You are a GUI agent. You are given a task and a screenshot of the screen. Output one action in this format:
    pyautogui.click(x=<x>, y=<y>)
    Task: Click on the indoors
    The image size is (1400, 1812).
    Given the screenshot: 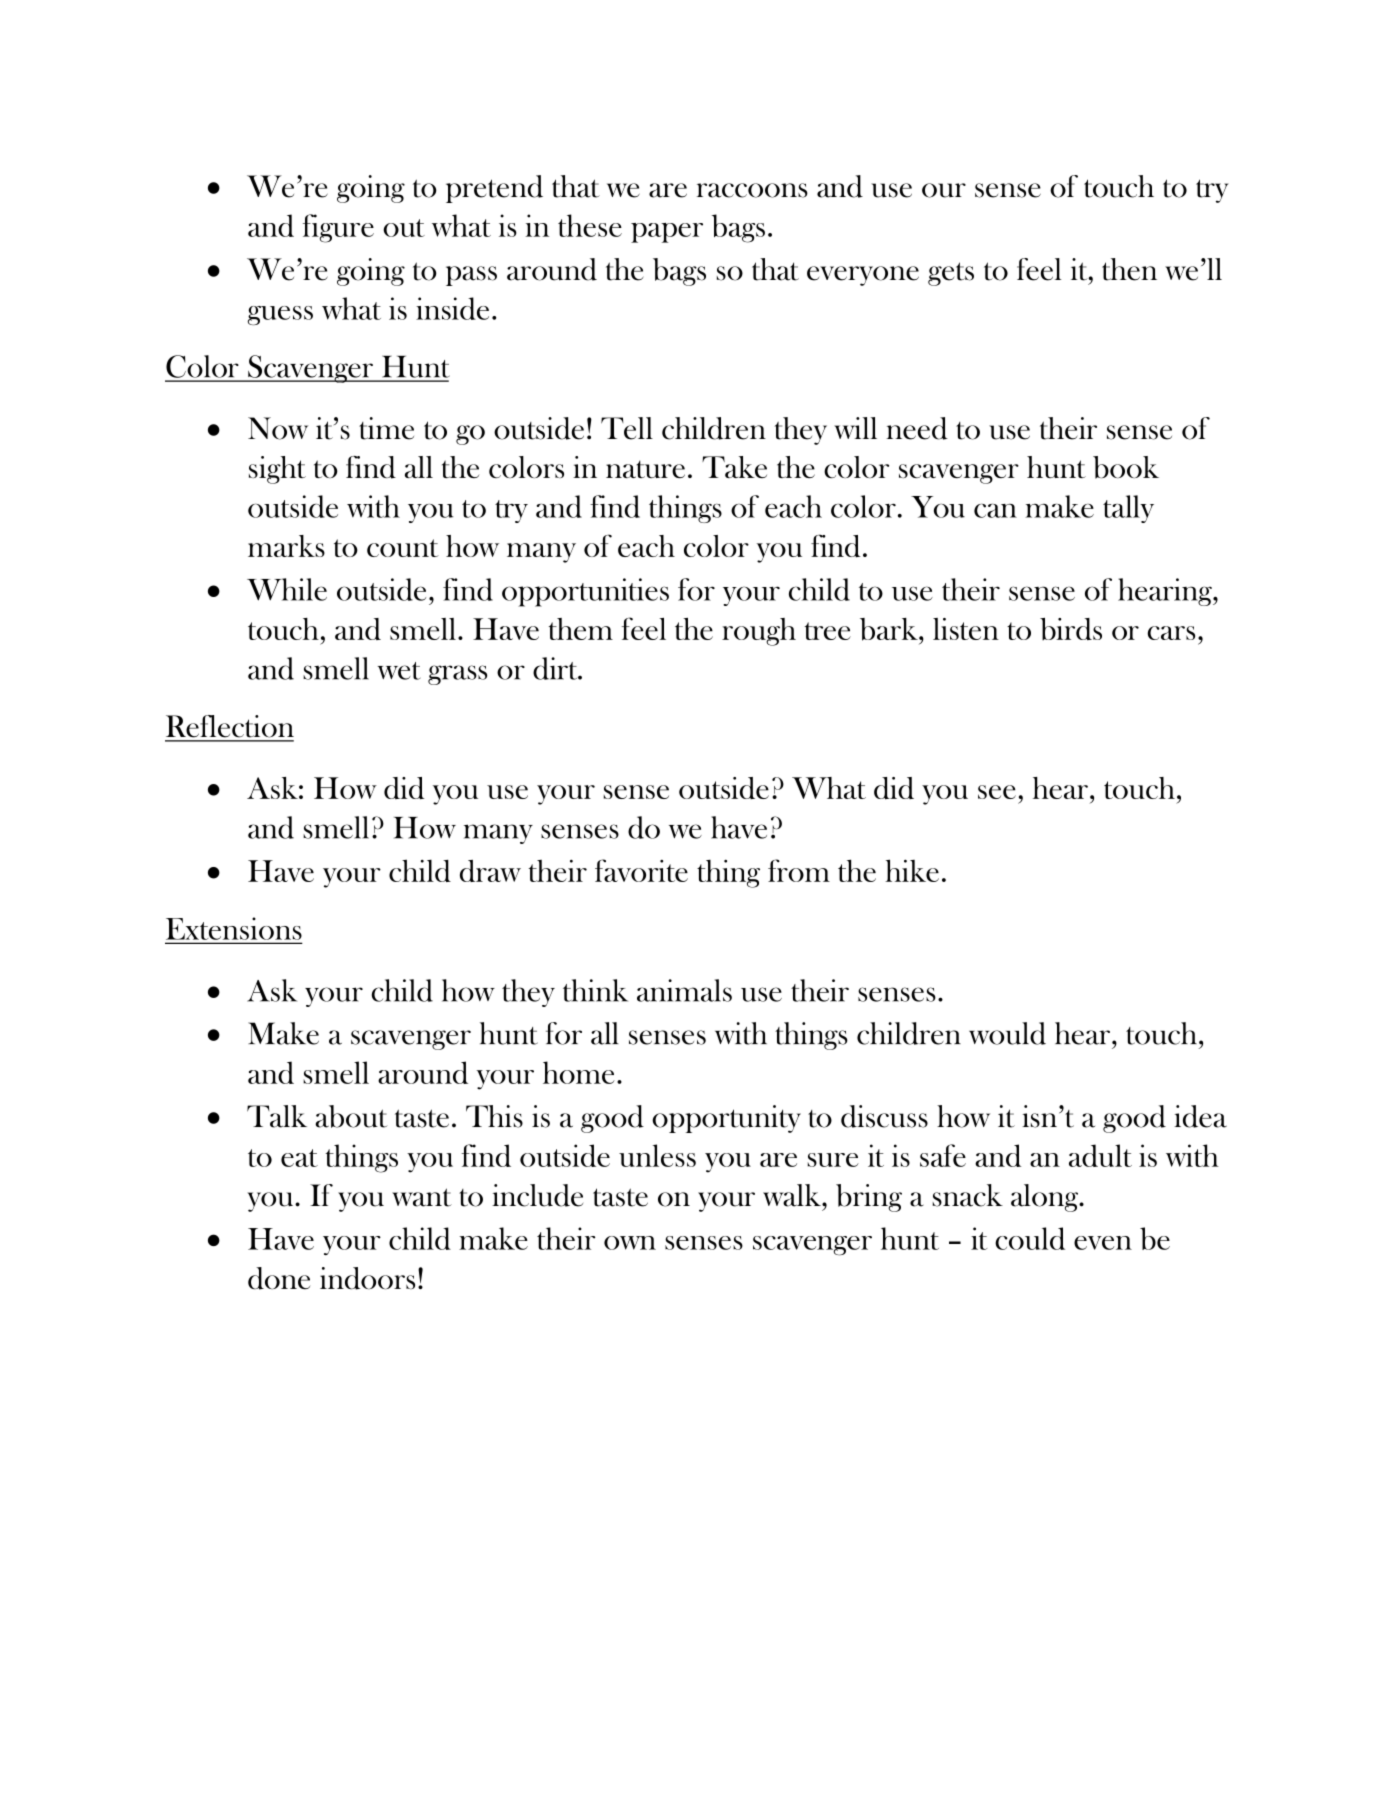 What is the action you would take?
    pyautogui.click(x=367, y=1278)
